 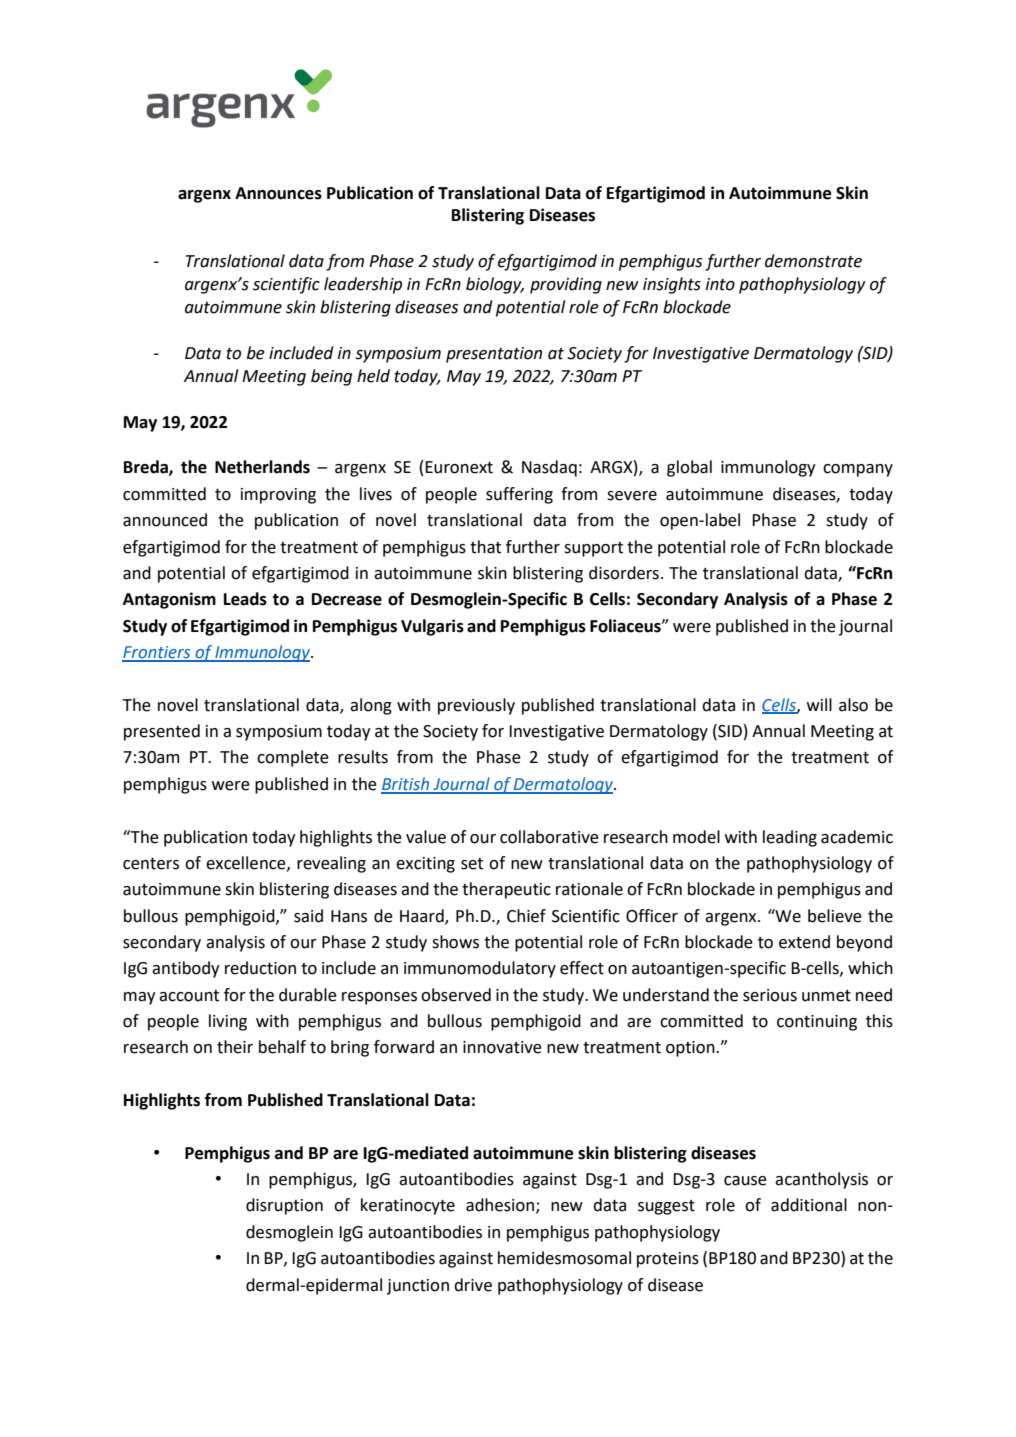 What do you see at coordinates (809, 1205) in the screenshot?
I see `additional` at bounding box center [809, 1205].
